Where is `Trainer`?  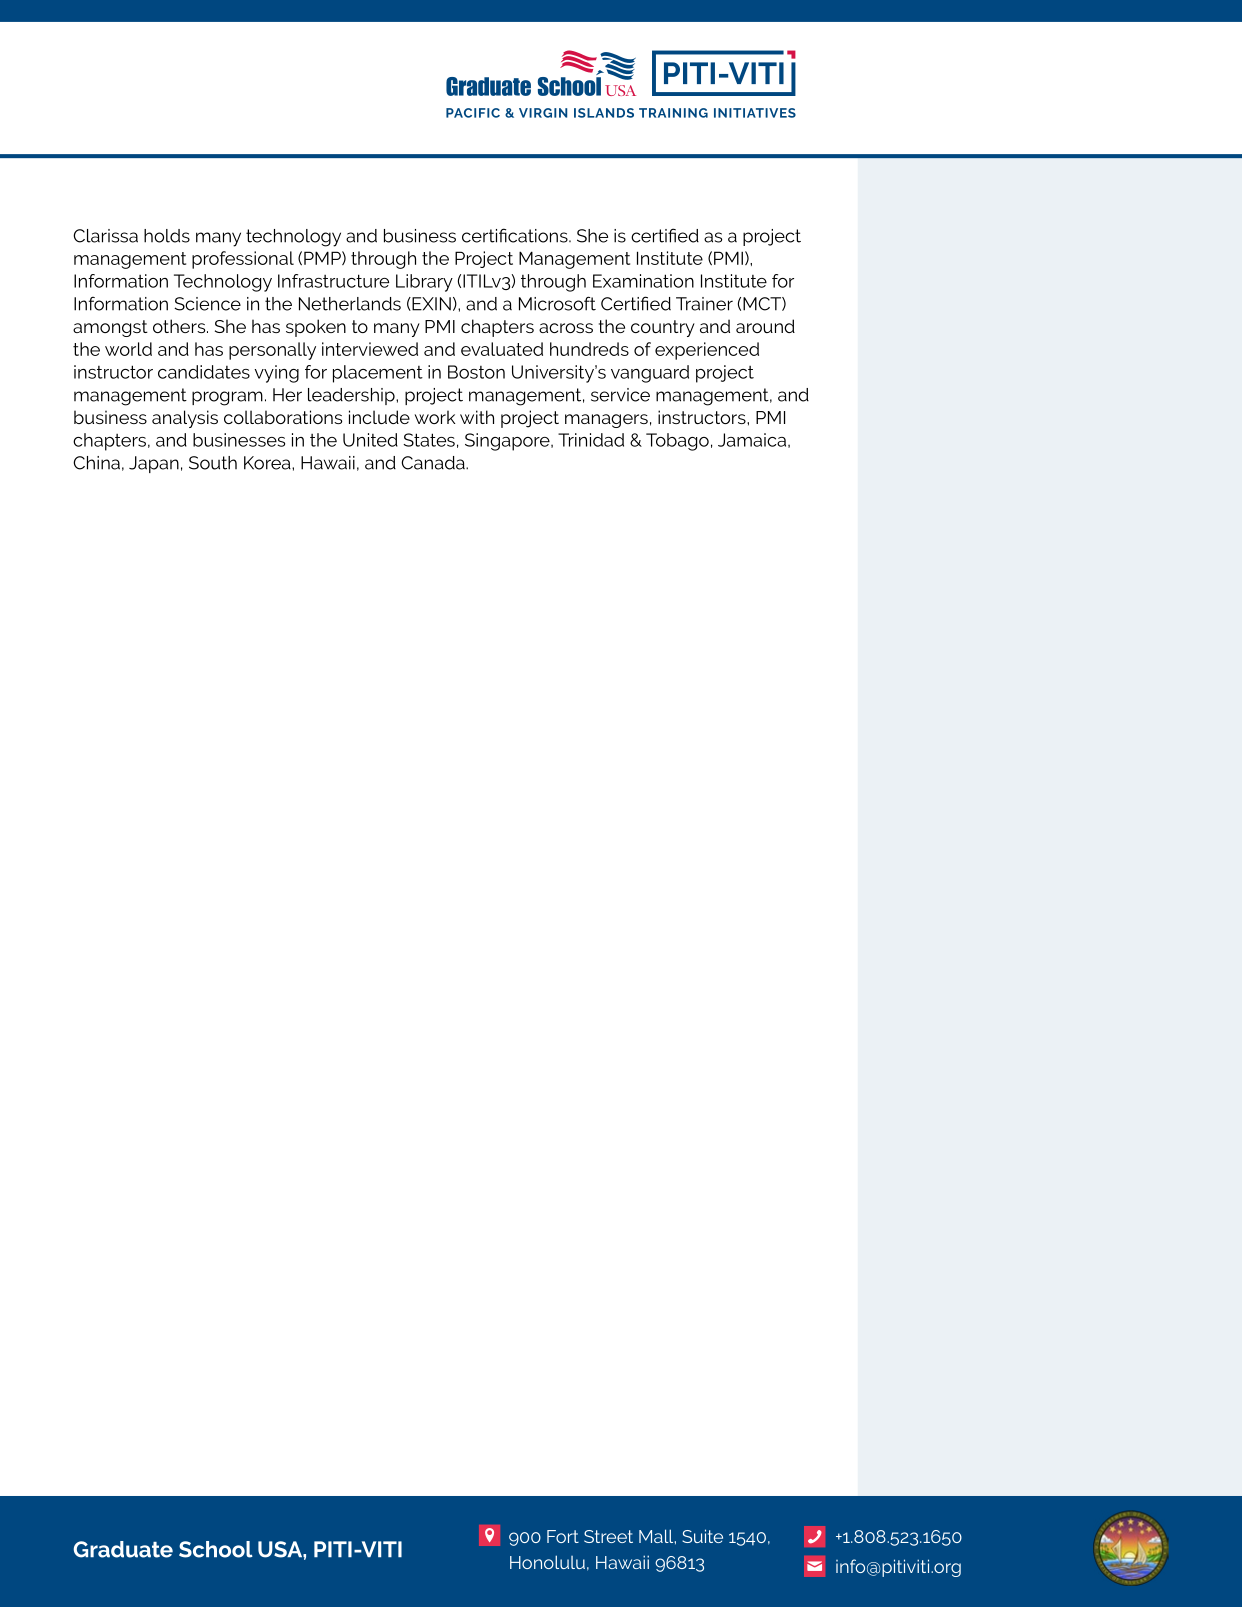
Trainer is located at coordinates (704, 304).
